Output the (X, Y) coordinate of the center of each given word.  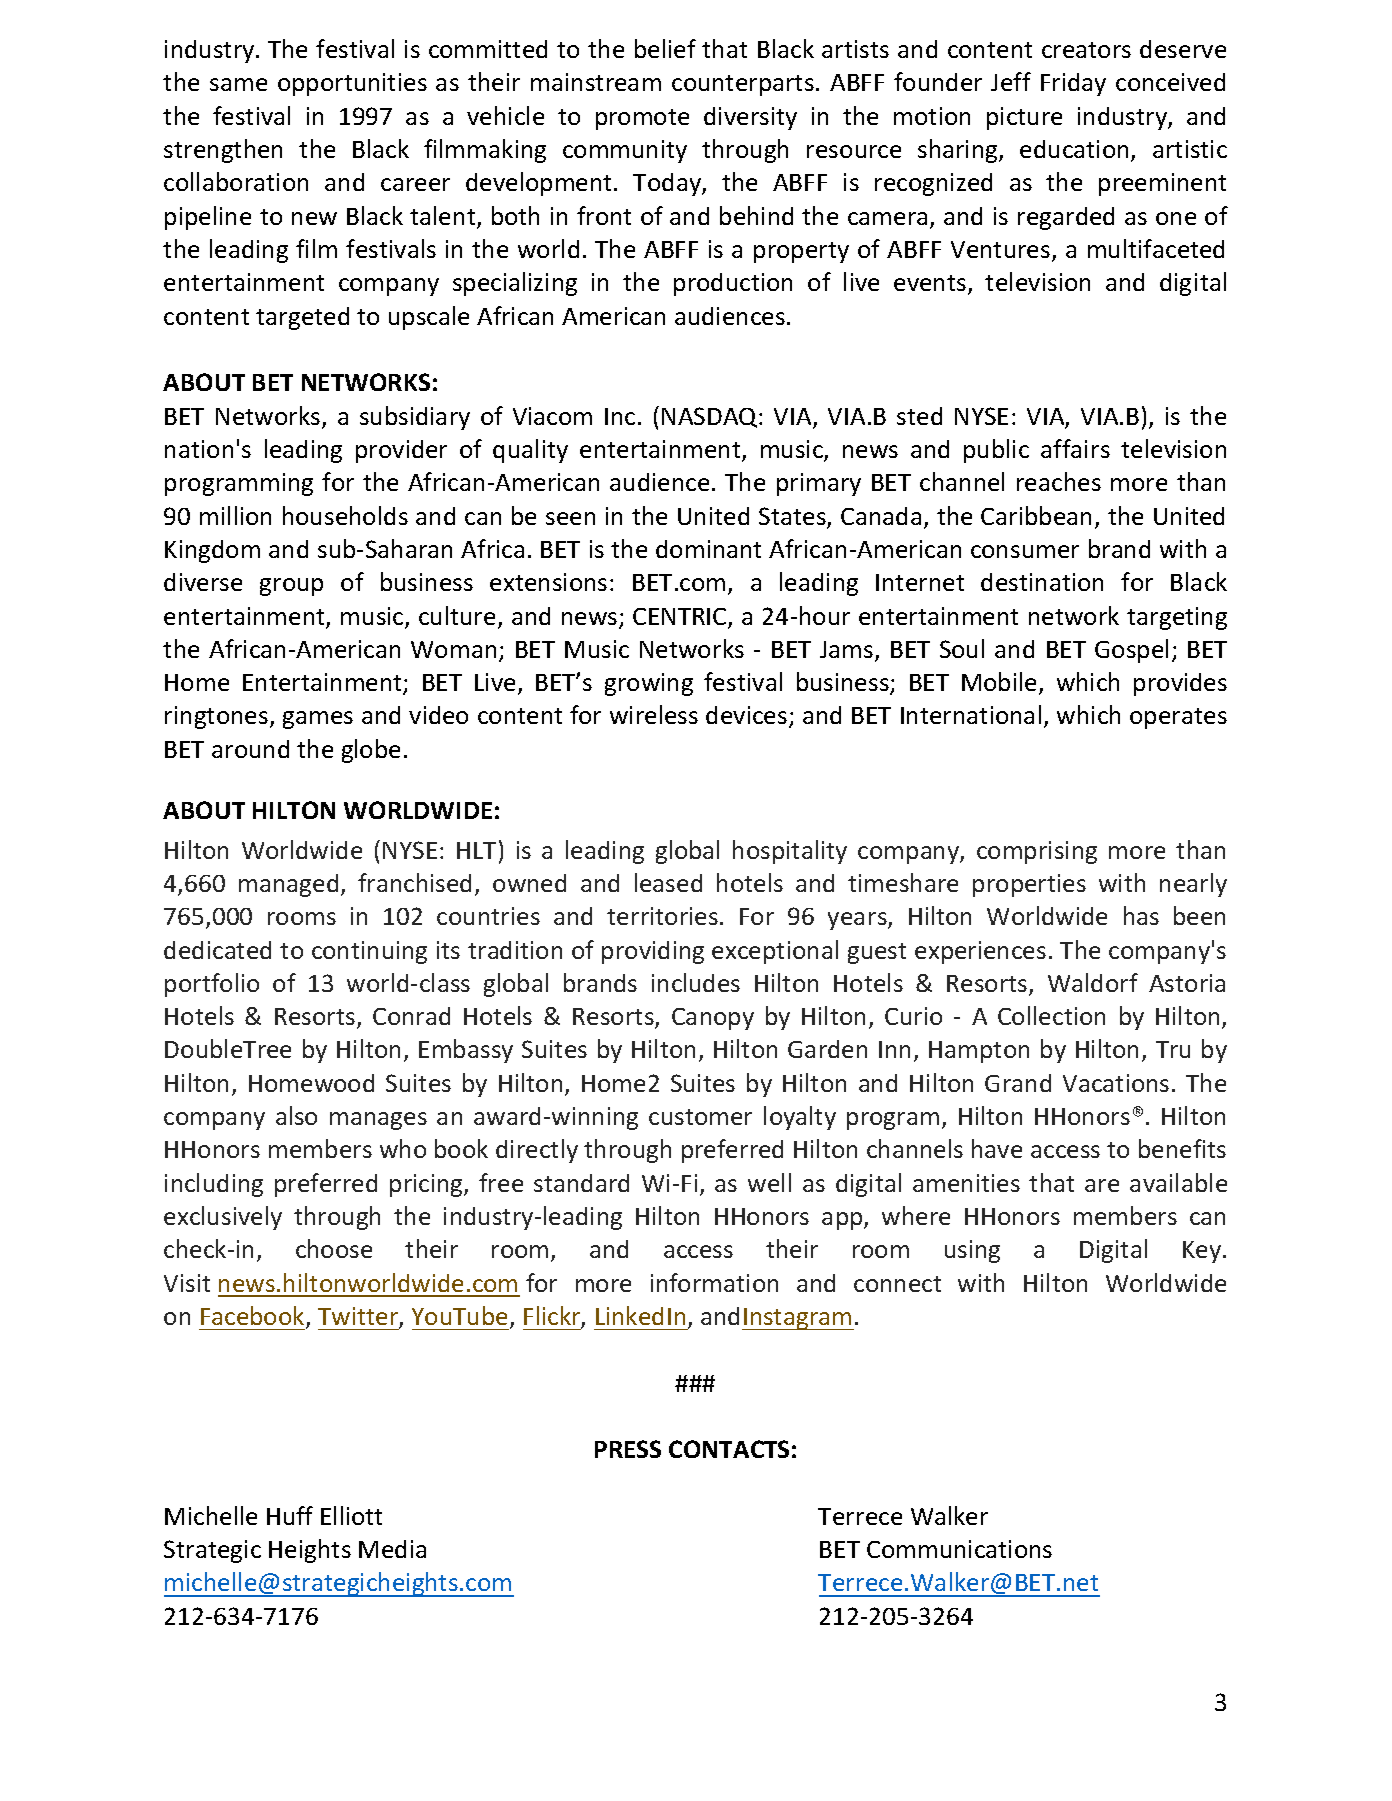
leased (668, 882)
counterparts (743, 85)
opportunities (352, 84)
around (250, 749)
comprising (1037, 852)
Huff (290, 1515)
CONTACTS (729, 1449)
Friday (1073, 84)
